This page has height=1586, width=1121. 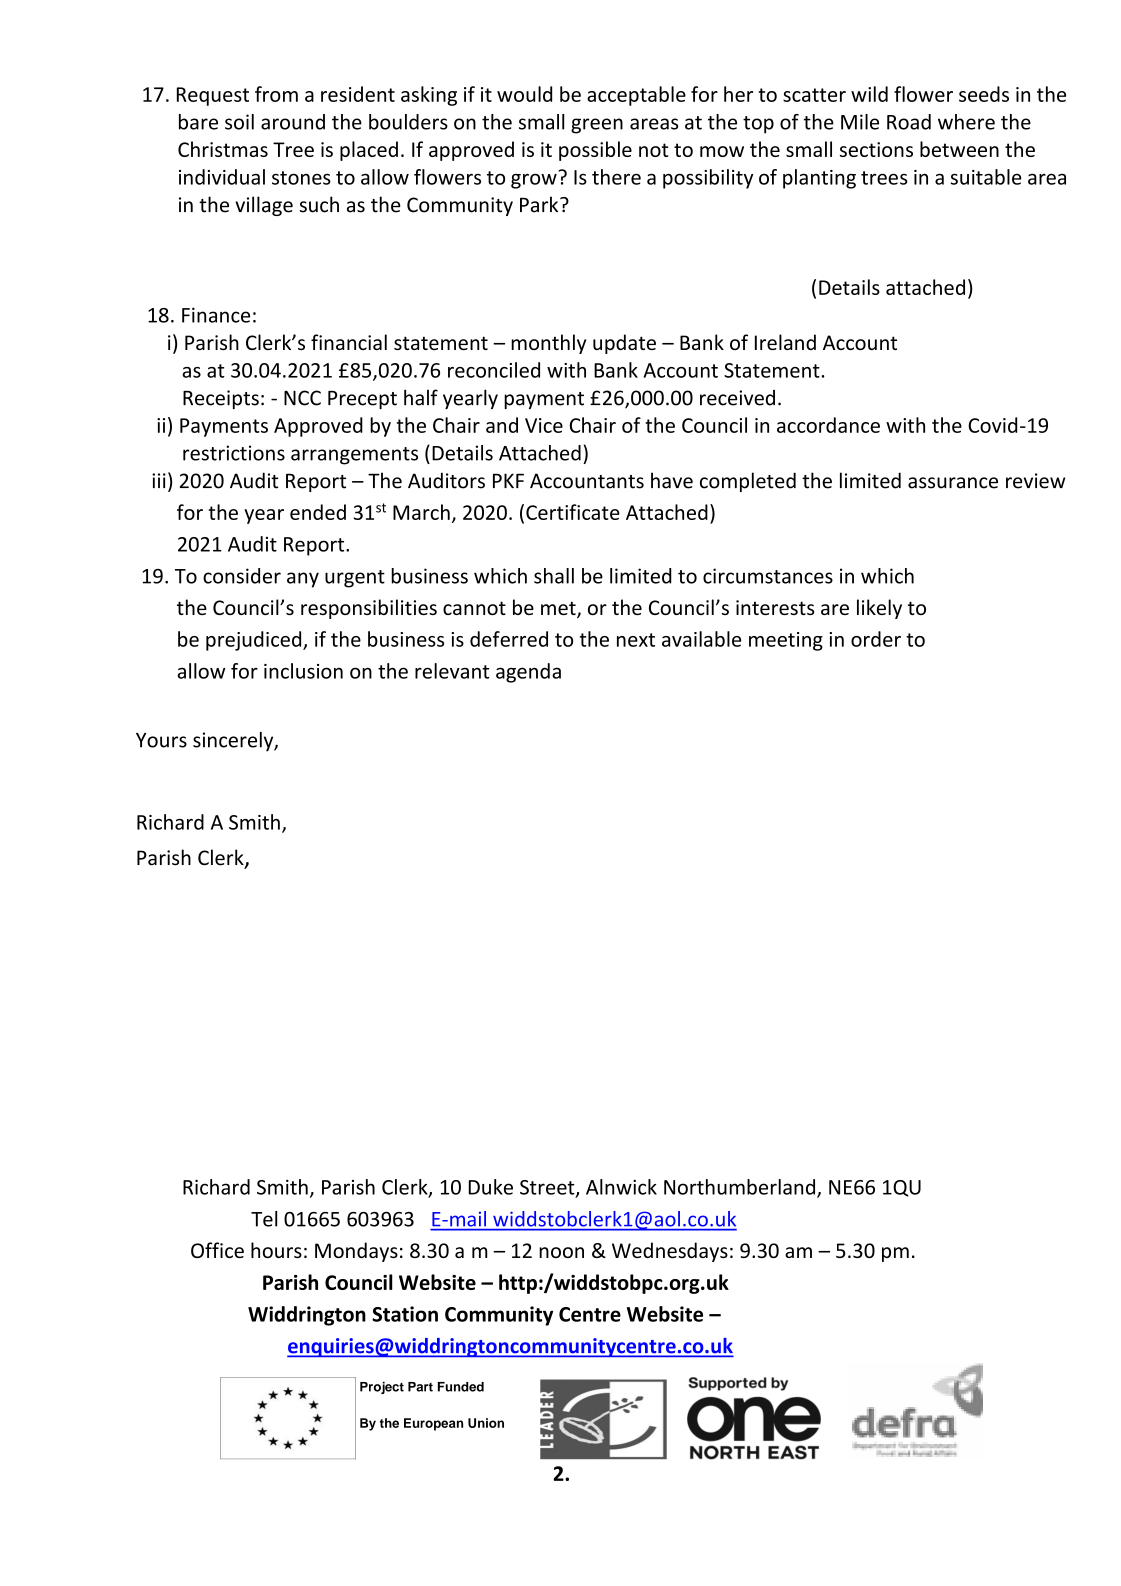 I want to click on prejudiced, so click(x=255, y=641).
